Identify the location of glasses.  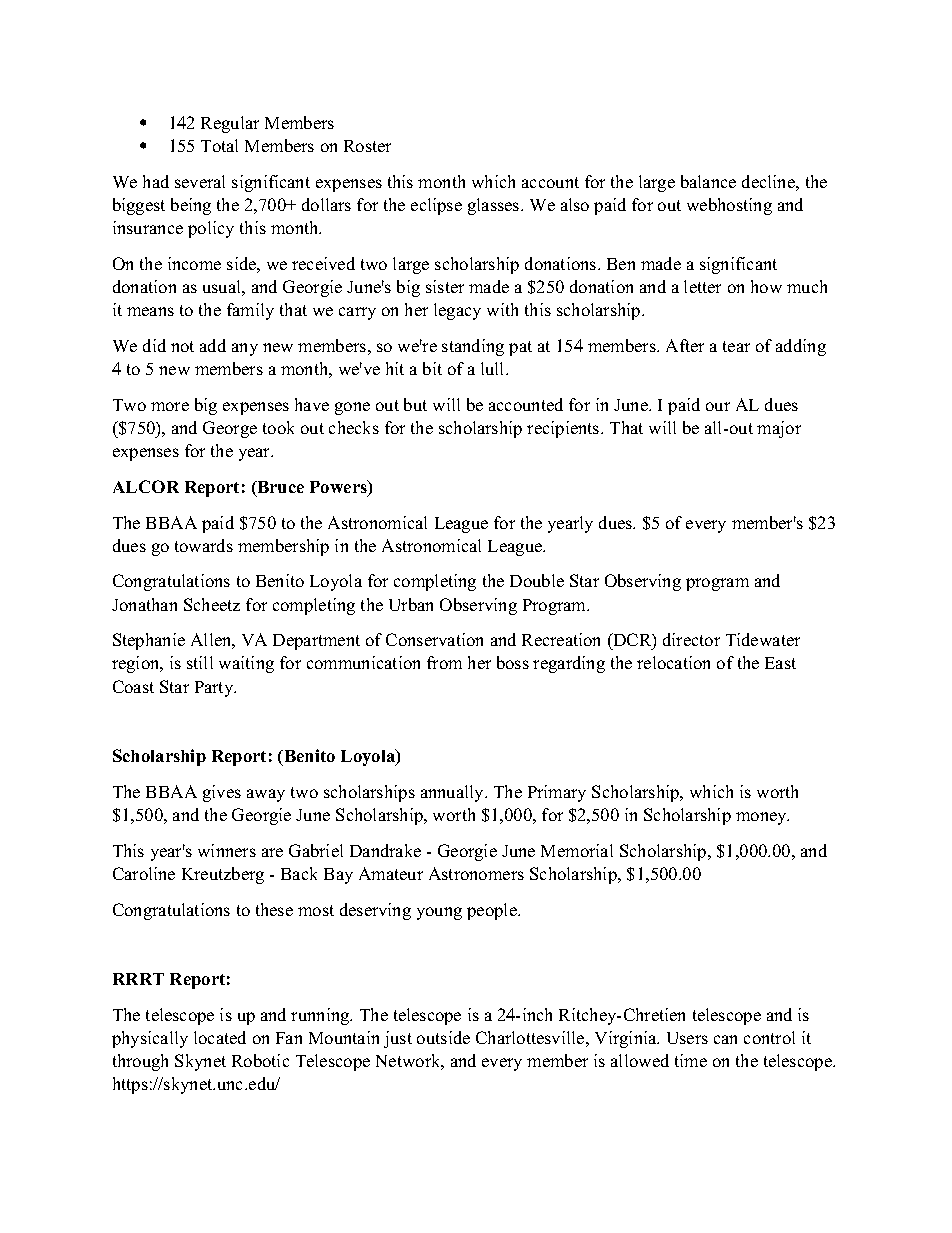
(495, 206).
